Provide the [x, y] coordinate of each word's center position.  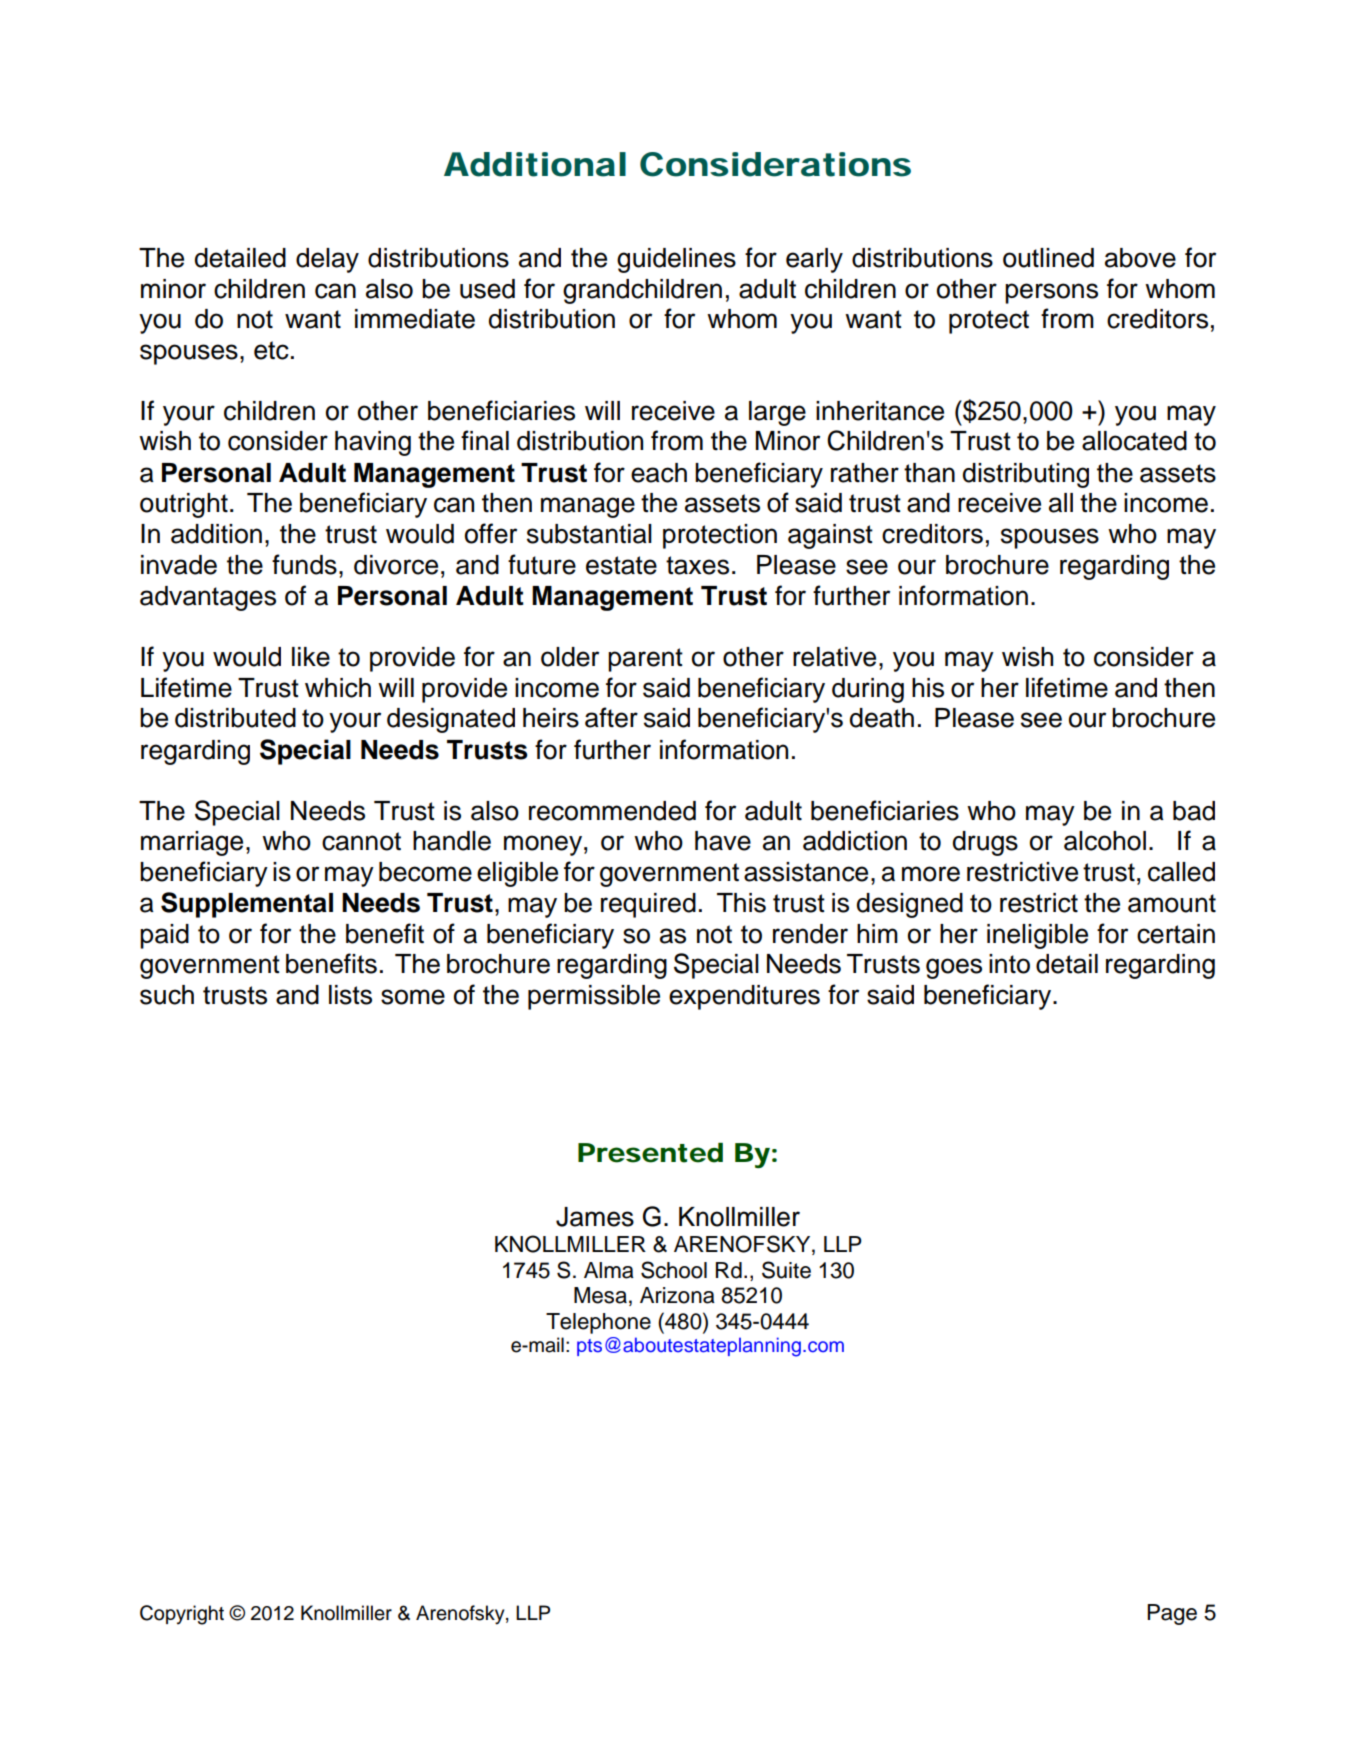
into [1009, 964]
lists [350, 995]
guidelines [676, 260]
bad [1194, 811]
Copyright [182, 1615]
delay [327, 260]
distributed [235, 718]
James [595, 1217]
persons [1051, 293]
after [611, 717]
